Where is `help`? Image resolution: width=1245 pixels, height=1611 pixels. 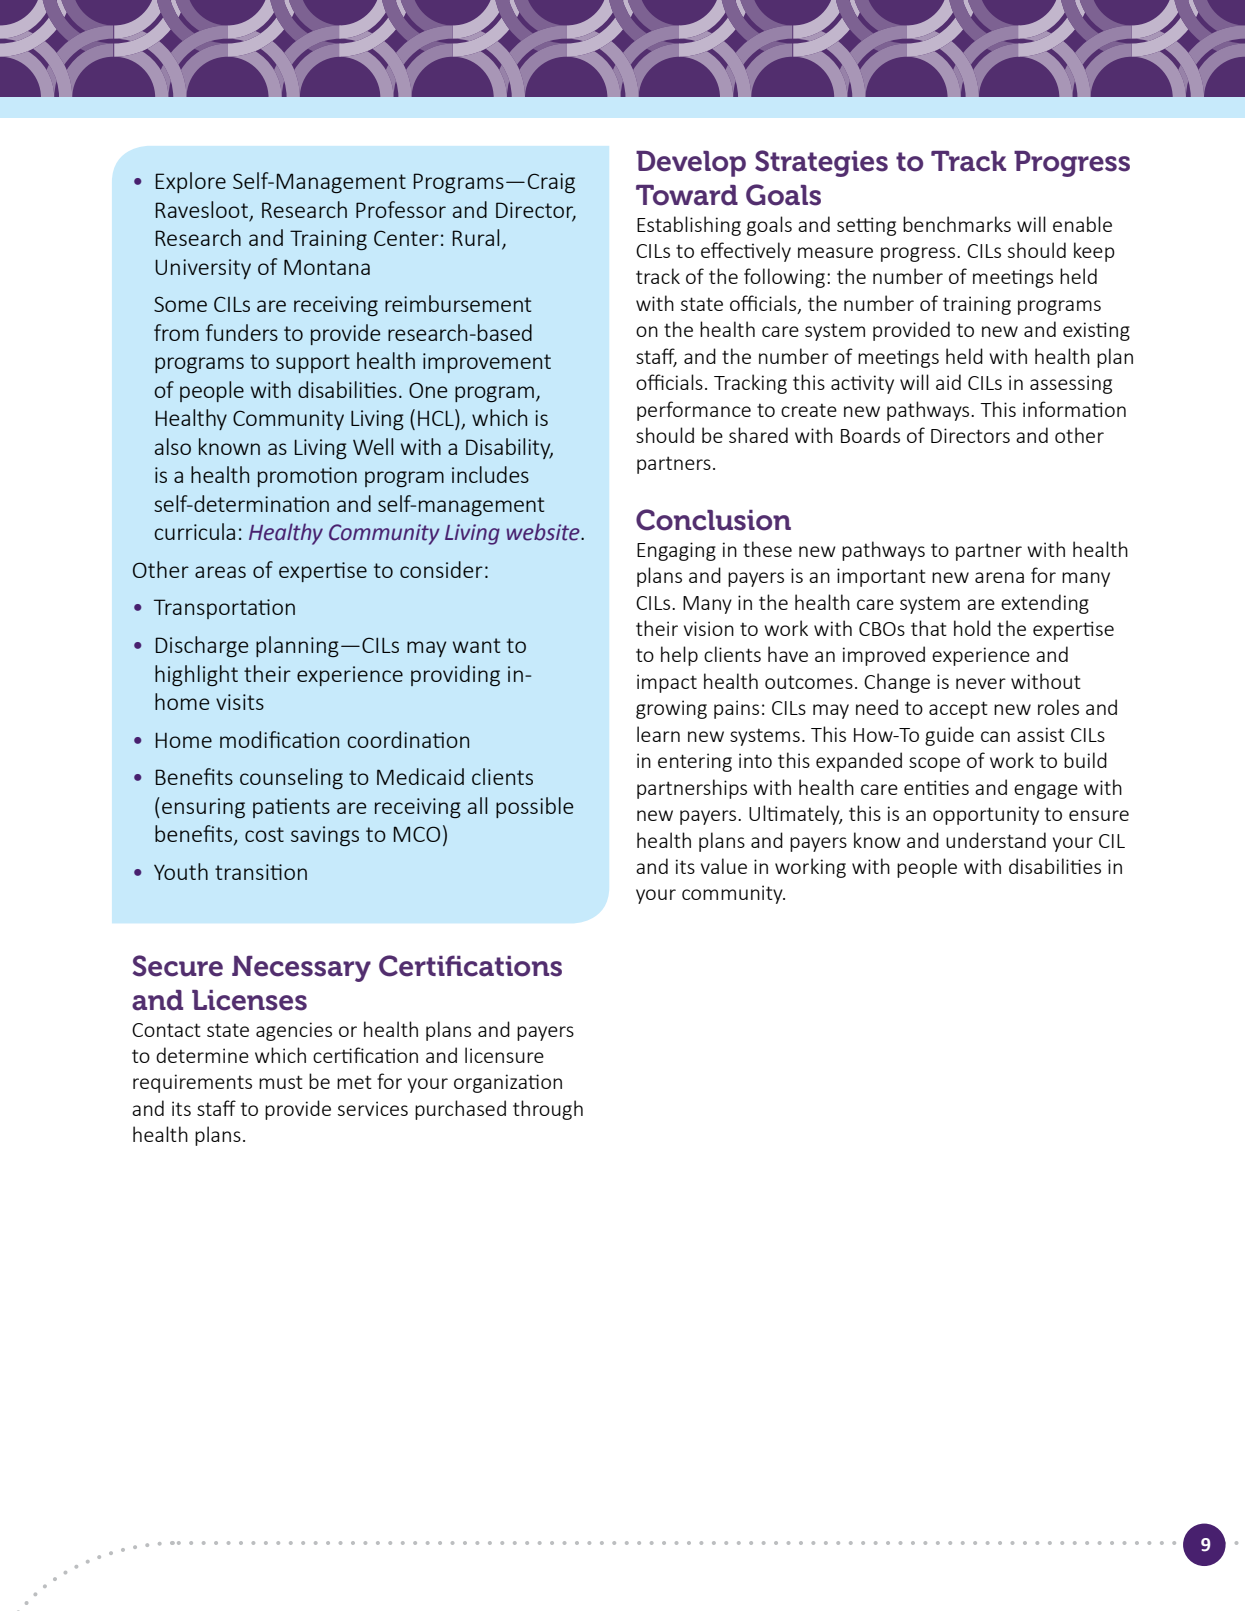
help is located at coordinates (679, 656).
